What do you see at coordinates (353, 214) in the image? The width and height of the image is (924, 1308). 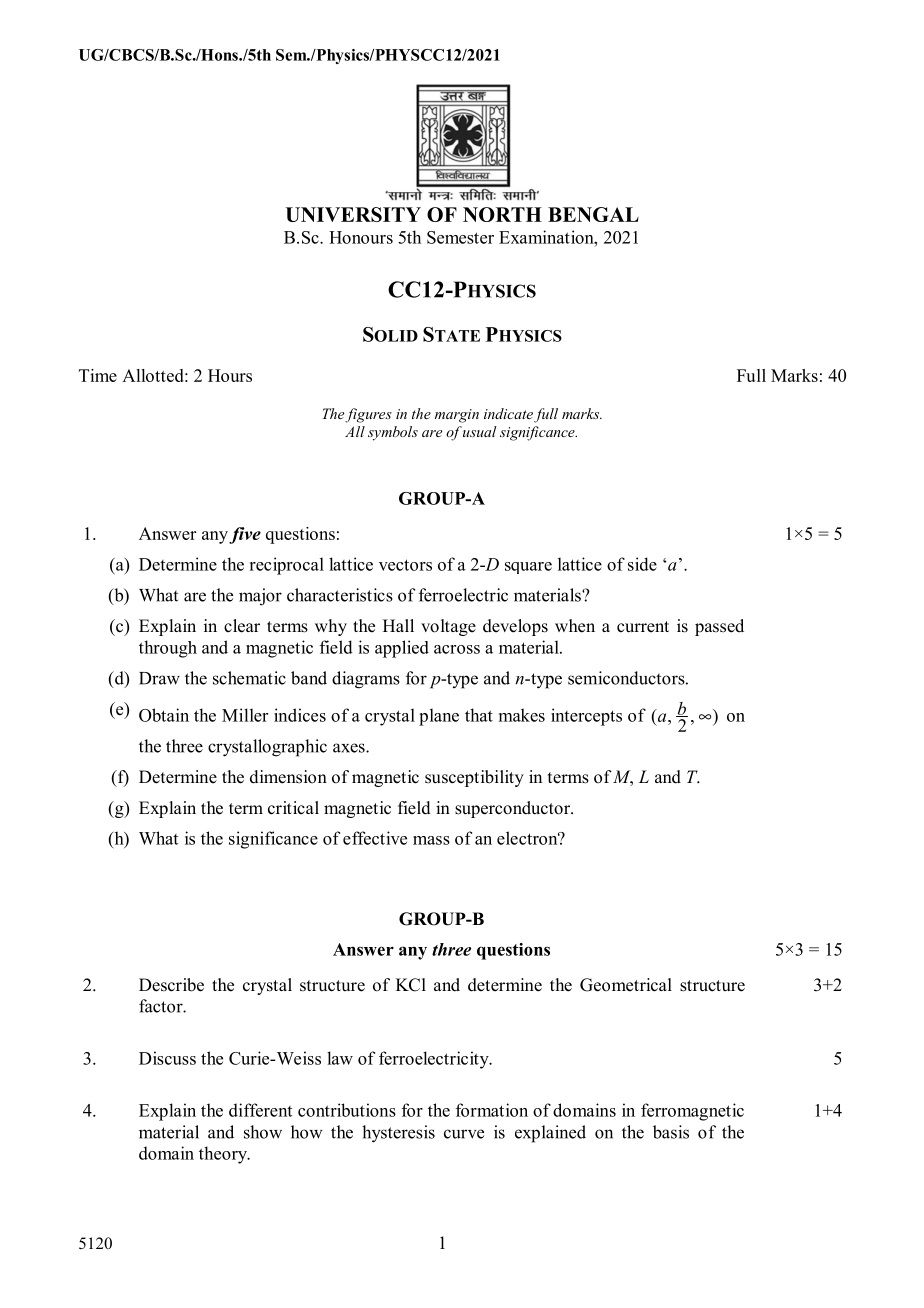 I see `UNIVERSITY` at bounding box center [353, 214].
